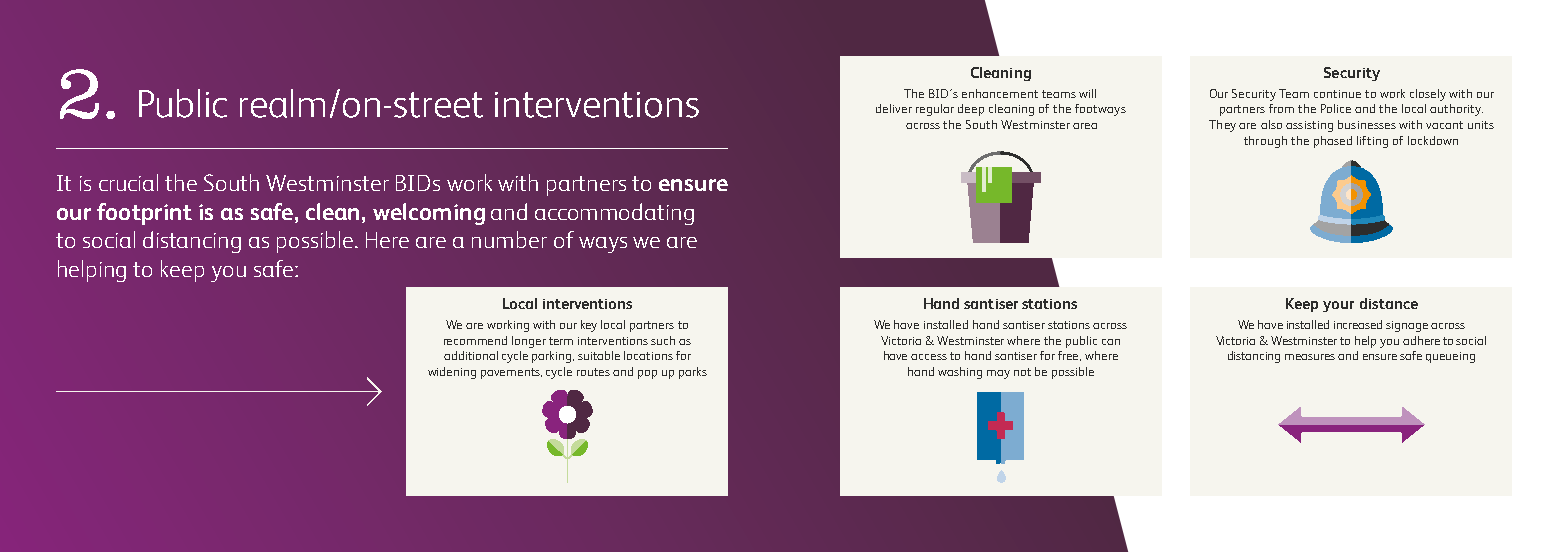 The height and width of the screenshot is (552, 1568). What do you see at coordinates (1389, 303) in the screenshot?
I see `distance` at bounding box center [1389, 303].
